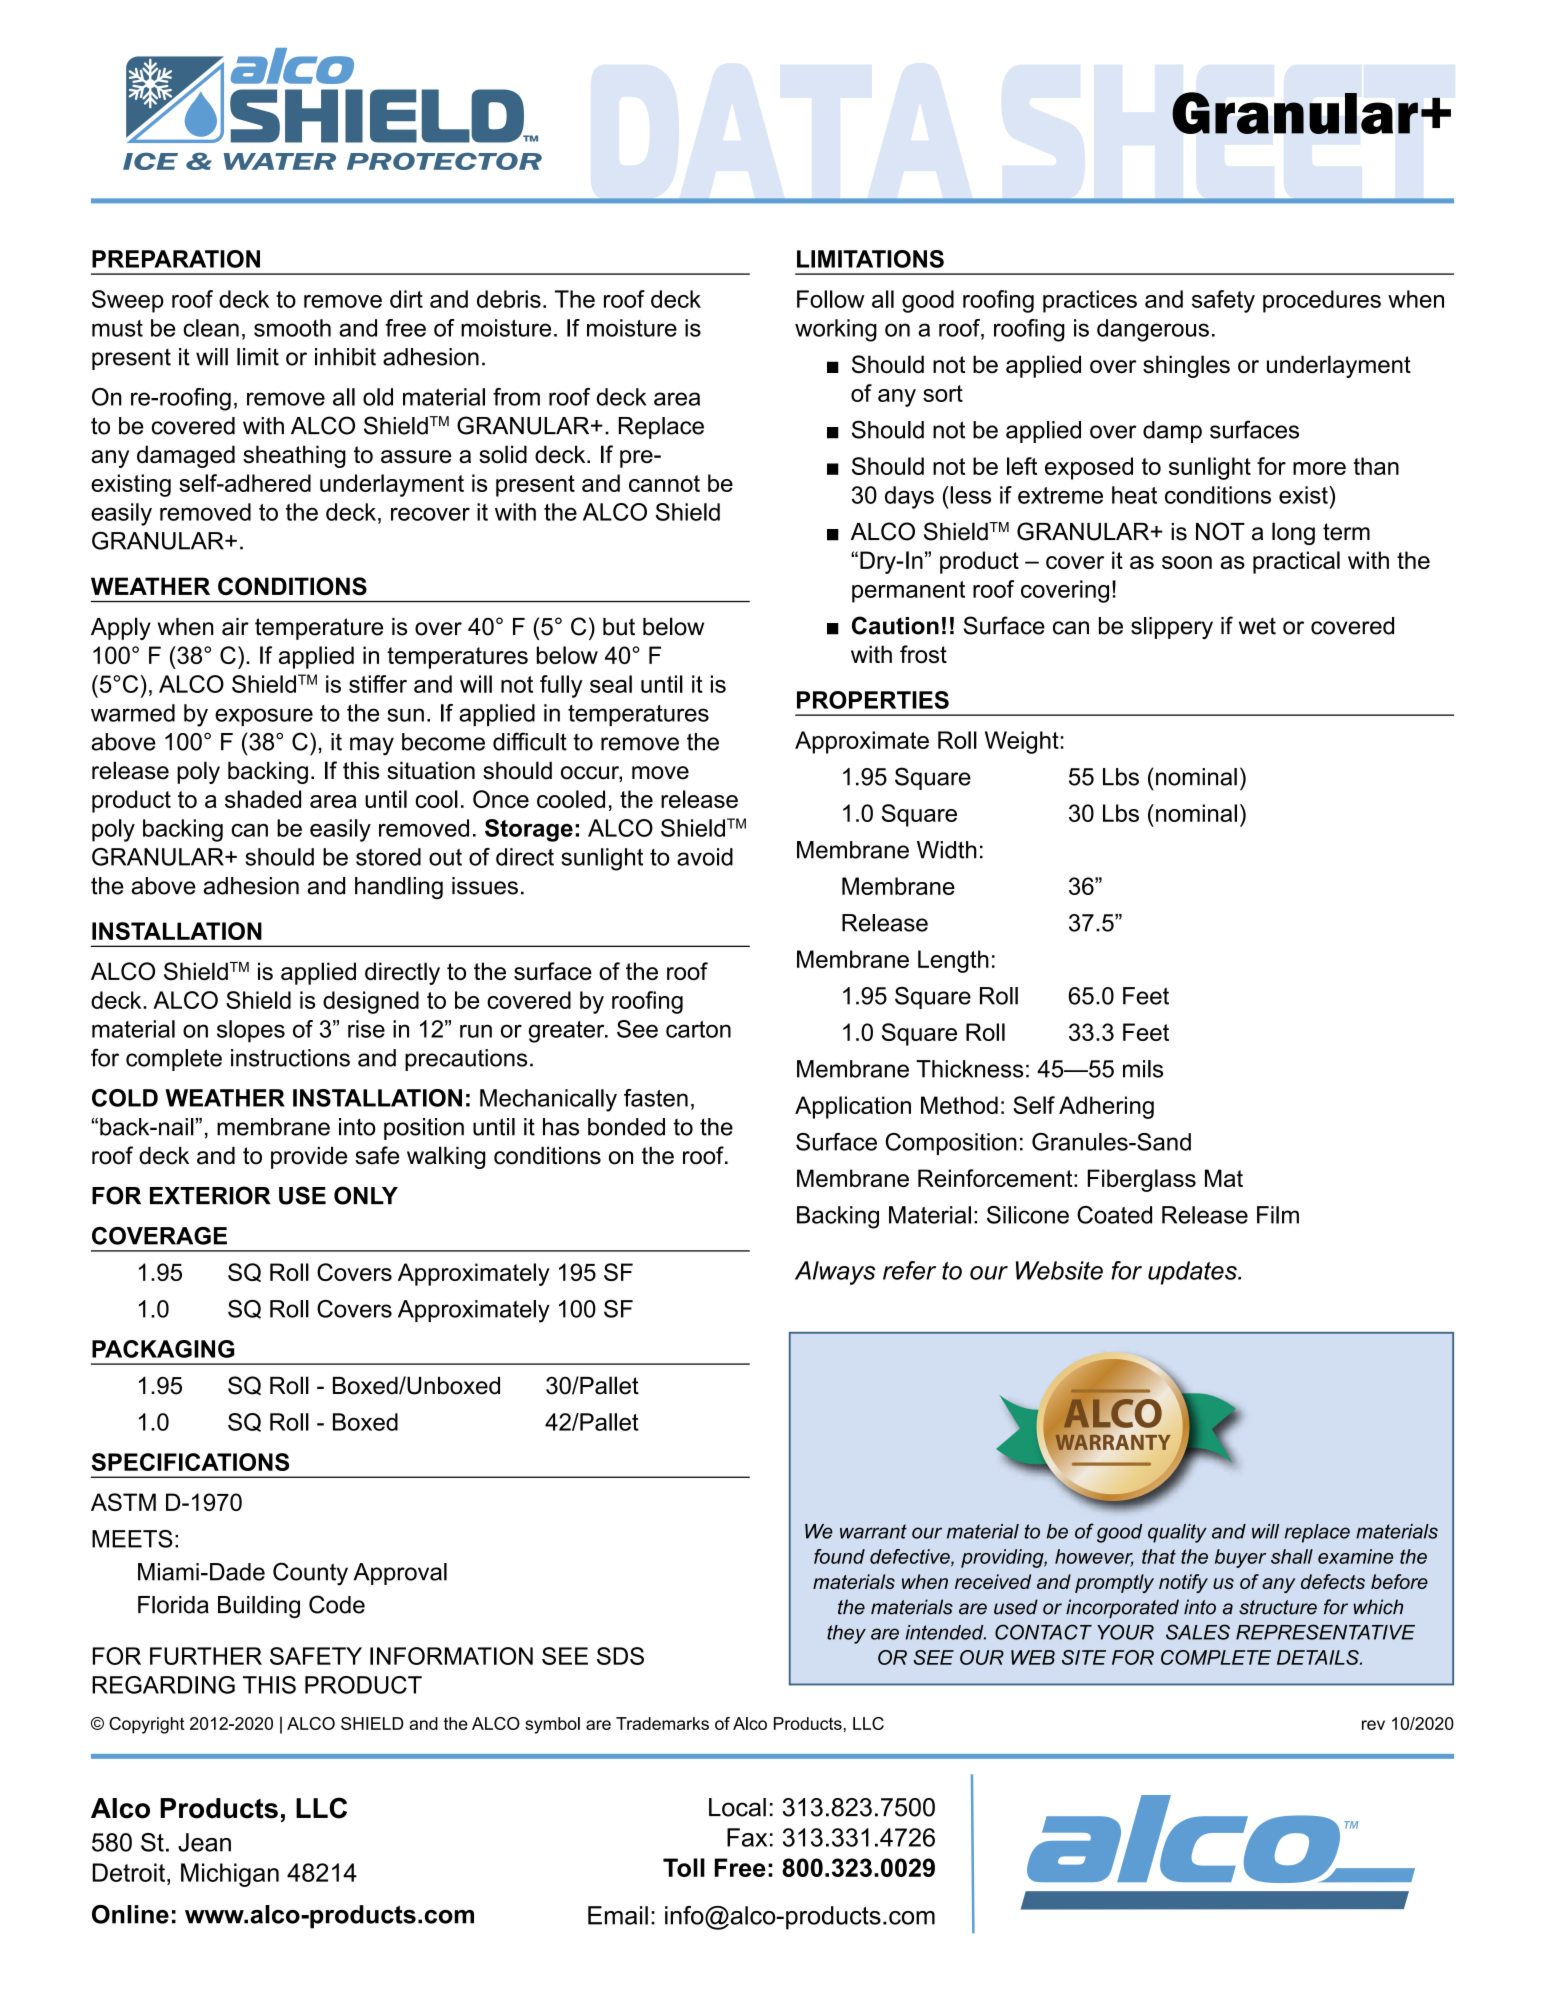 This screenshot has height=2000, width=1545. I want to click on slopes, so click(251, 1031).
